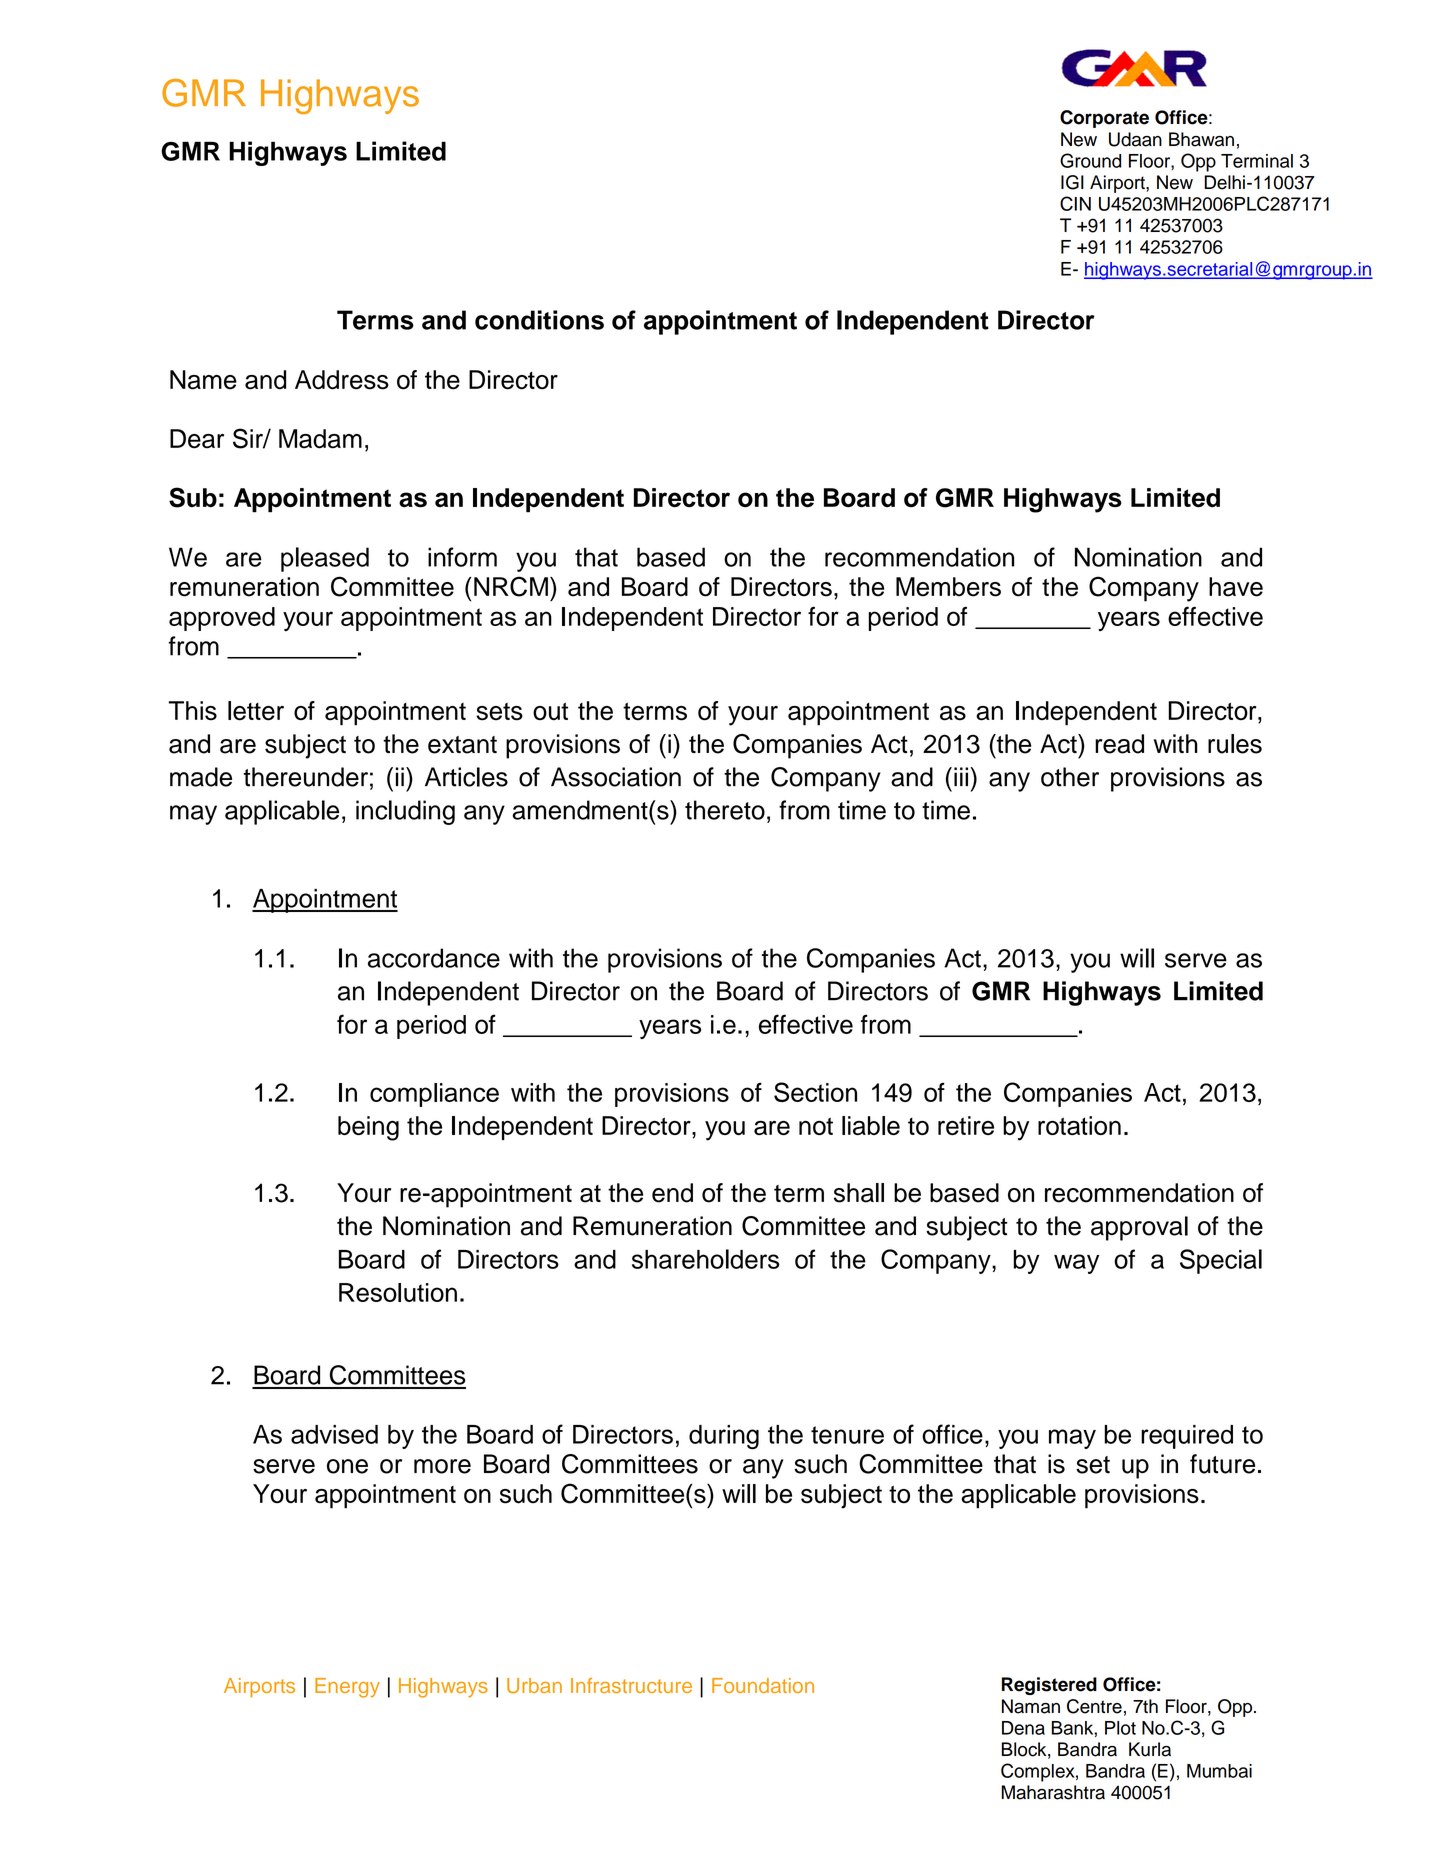  What do you see at coordinates (539, 320) in the document?
I see `conditions` at bounding box center [539, 320].
